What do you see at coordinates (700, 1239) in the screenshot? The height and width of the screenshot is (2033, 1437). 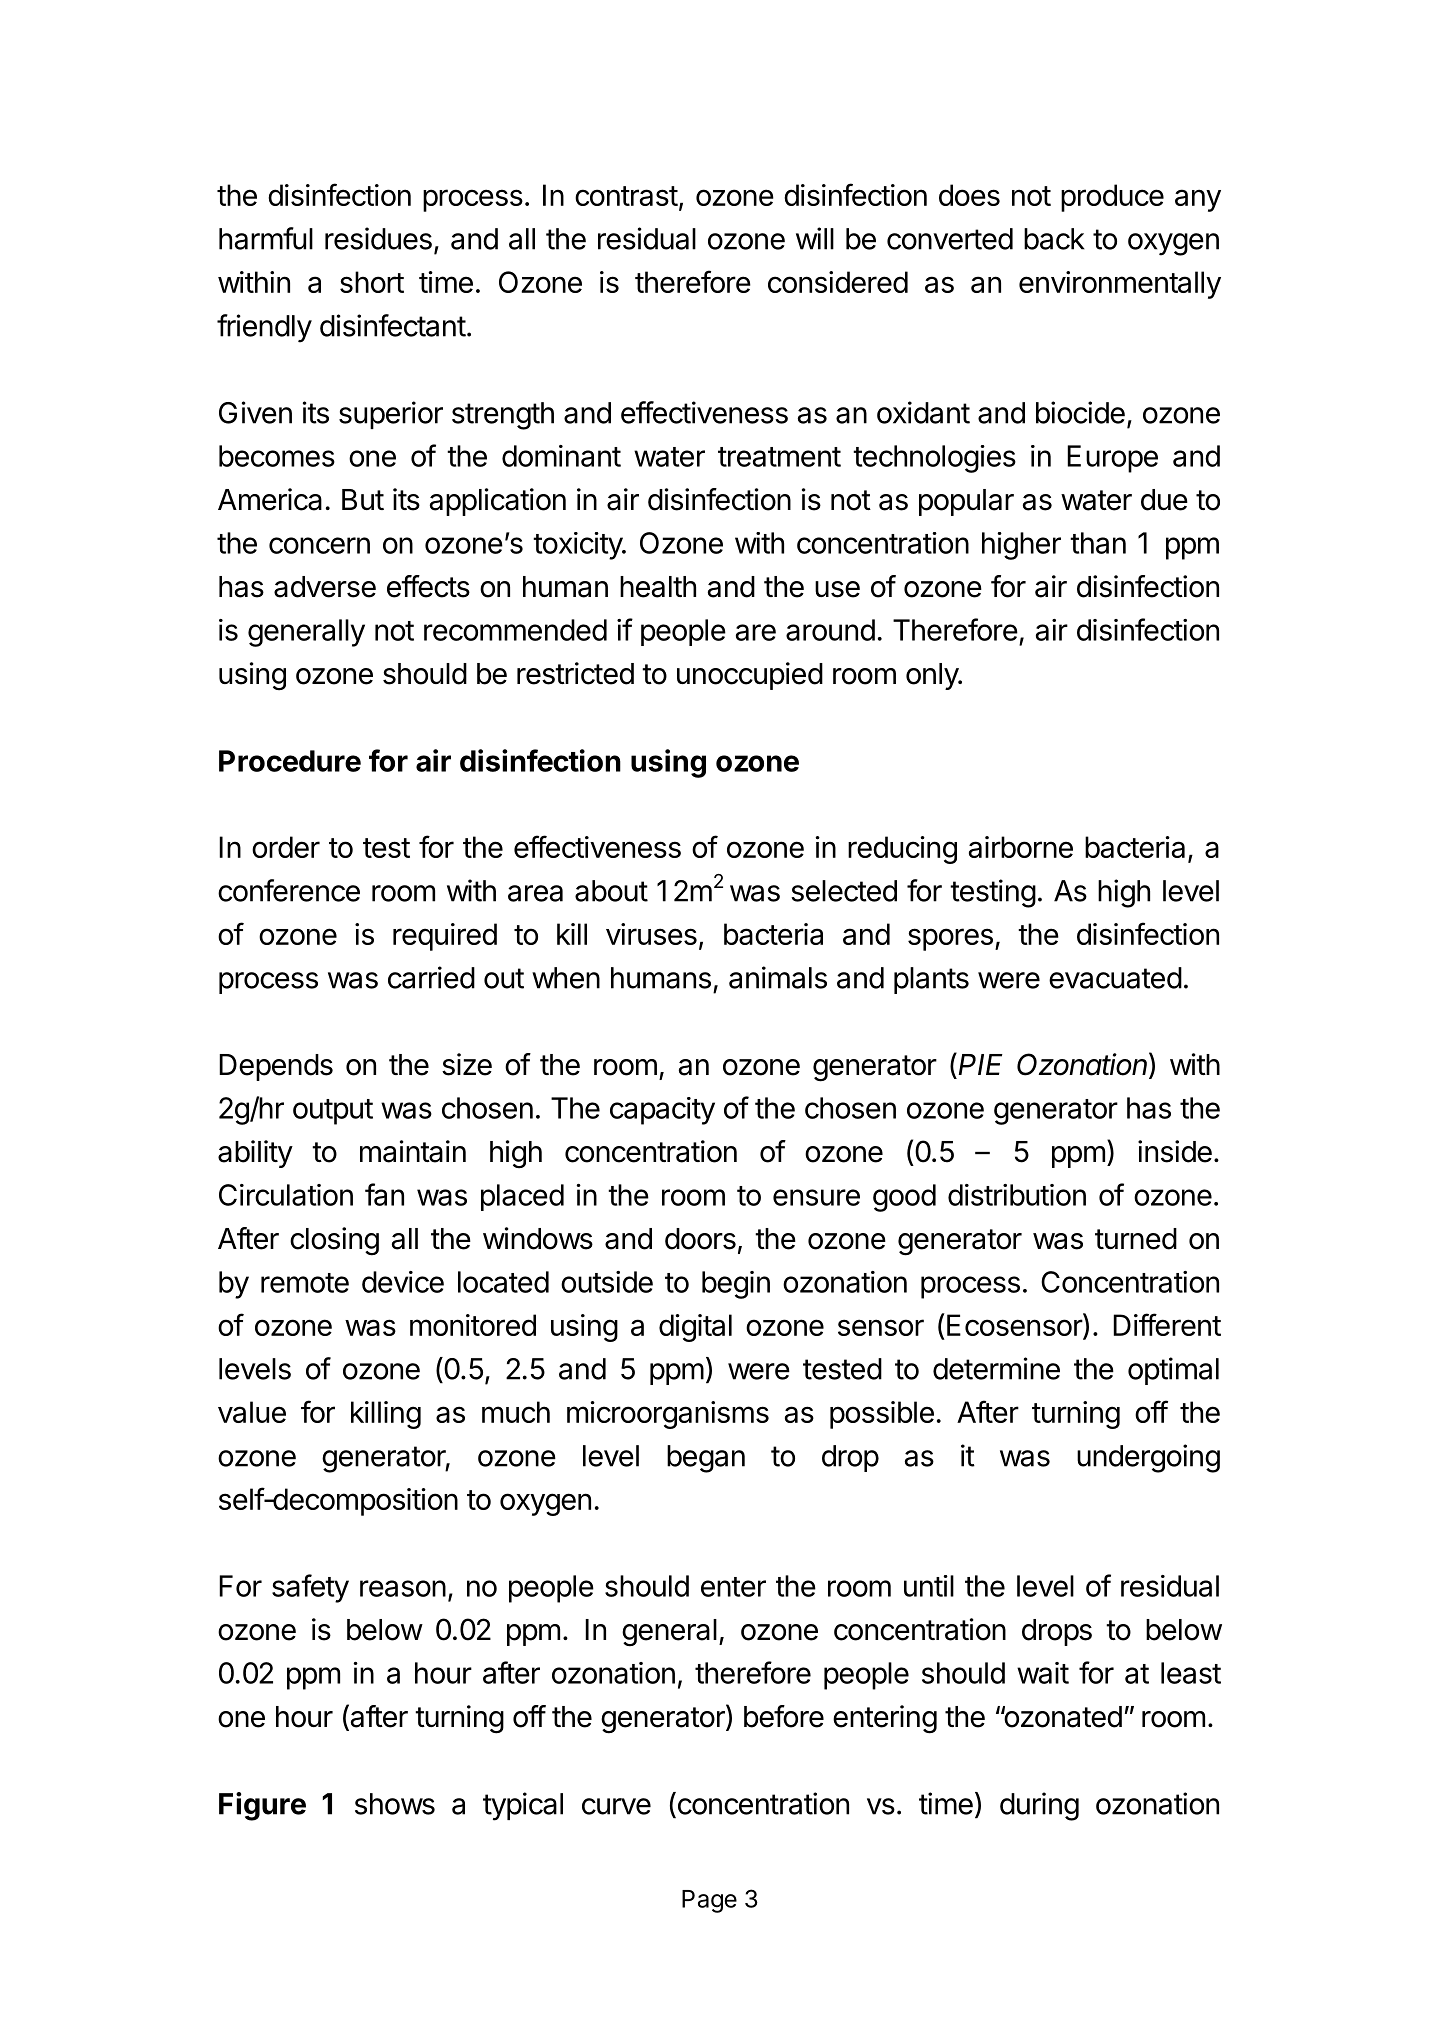 I see `doors` at bounding box center [700, 1239].
